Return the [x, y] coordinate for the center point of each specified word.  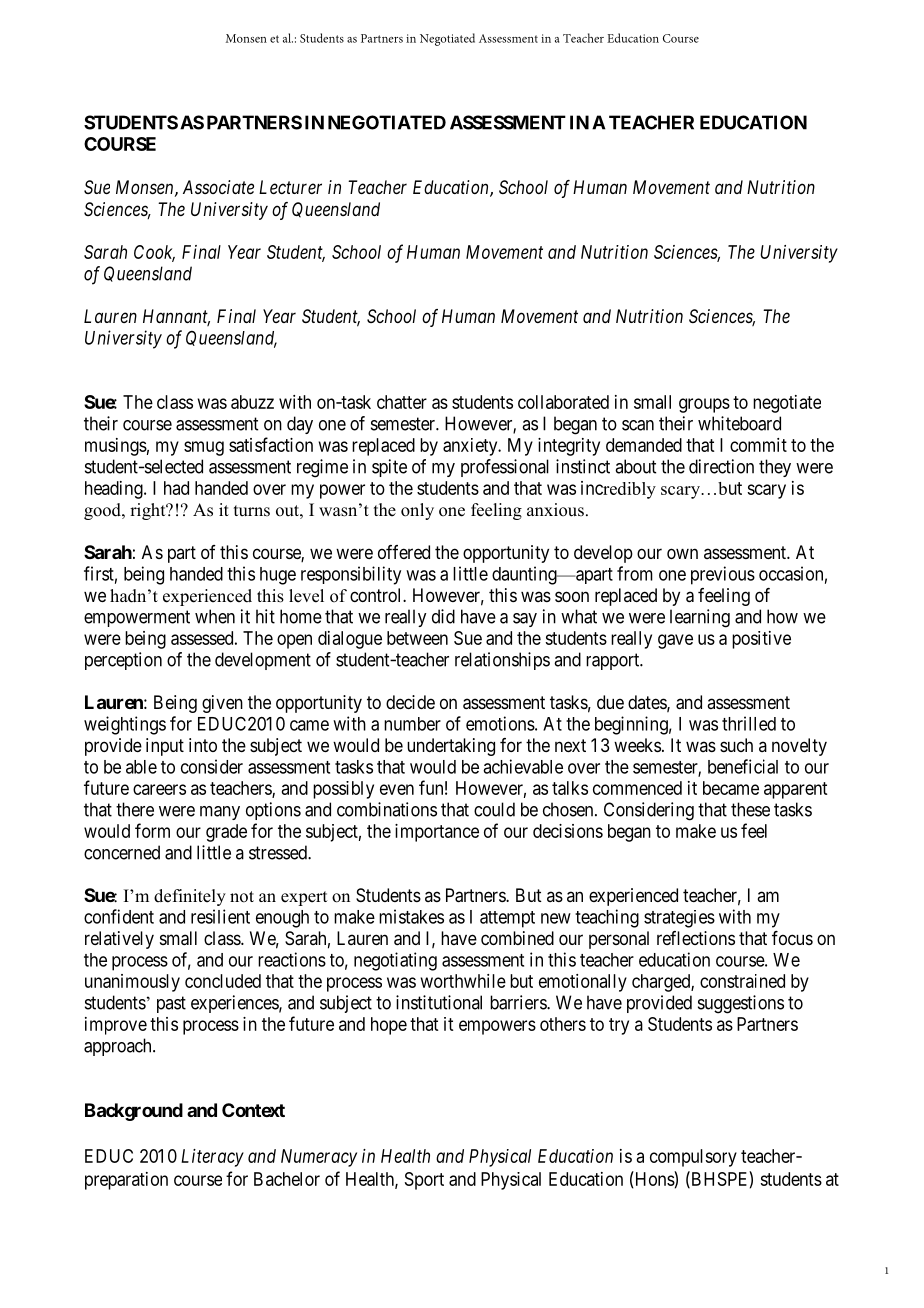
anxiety [471, 447]
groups [704, 405]
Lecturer [290, 187]
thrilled [749, 723]
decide [410, 702]
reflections [696, 938]
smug [204, 448]
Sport [424, 1181]
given [222, 704]
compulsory [693, 1158]
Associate [218, 187]
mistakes [411, 916]
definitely [190, 897]
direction [721, 466]
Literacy [212, 1158]
